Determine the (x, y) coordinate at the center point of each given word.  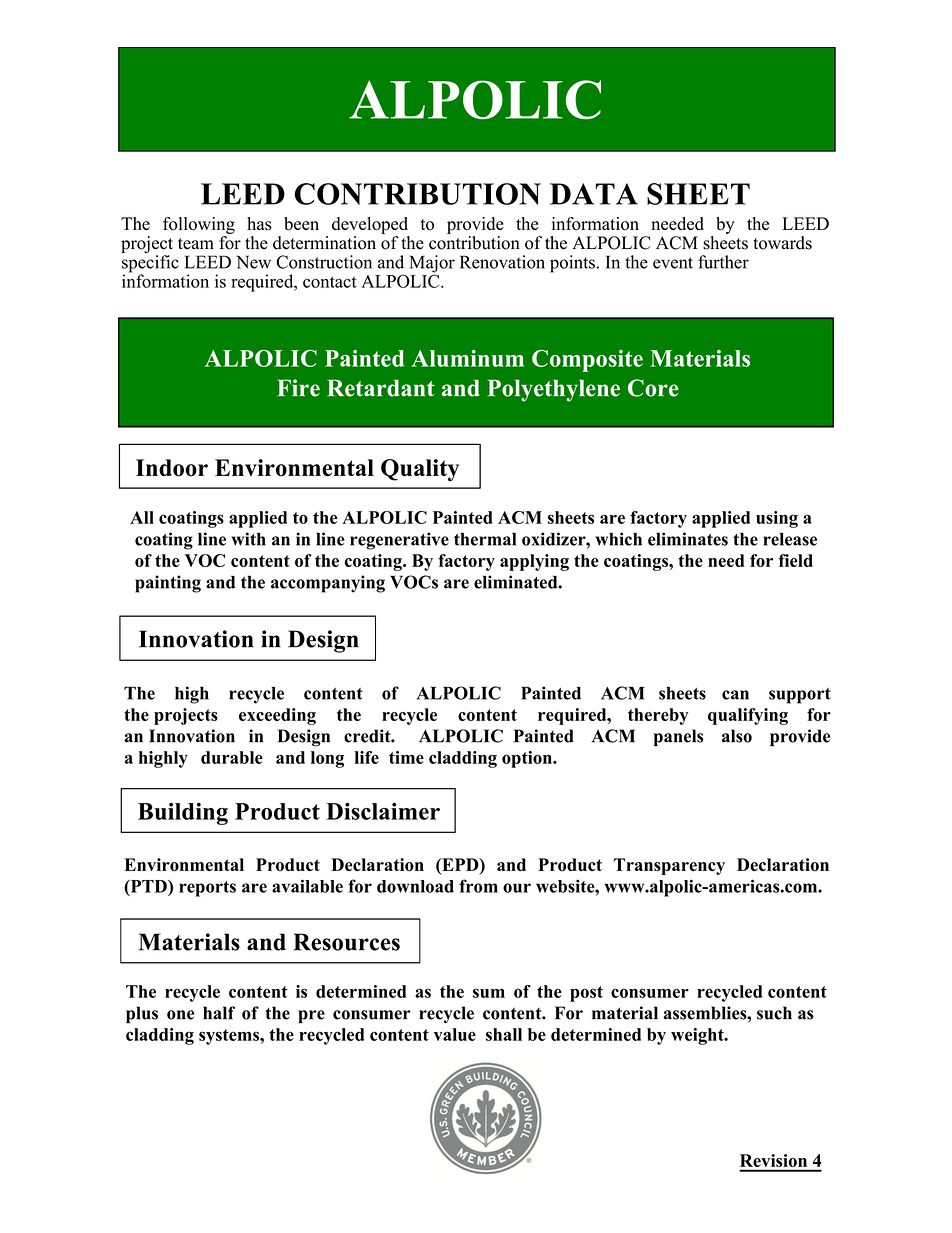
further (723, 262)
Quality (420, 470)
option (528, 759)
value (455, 1034)
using (777, 519)
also (737, 736)
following (199, 225)
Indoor (172, 468)
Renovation (502, 262)
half (219, 1013)
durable (232, 757)
